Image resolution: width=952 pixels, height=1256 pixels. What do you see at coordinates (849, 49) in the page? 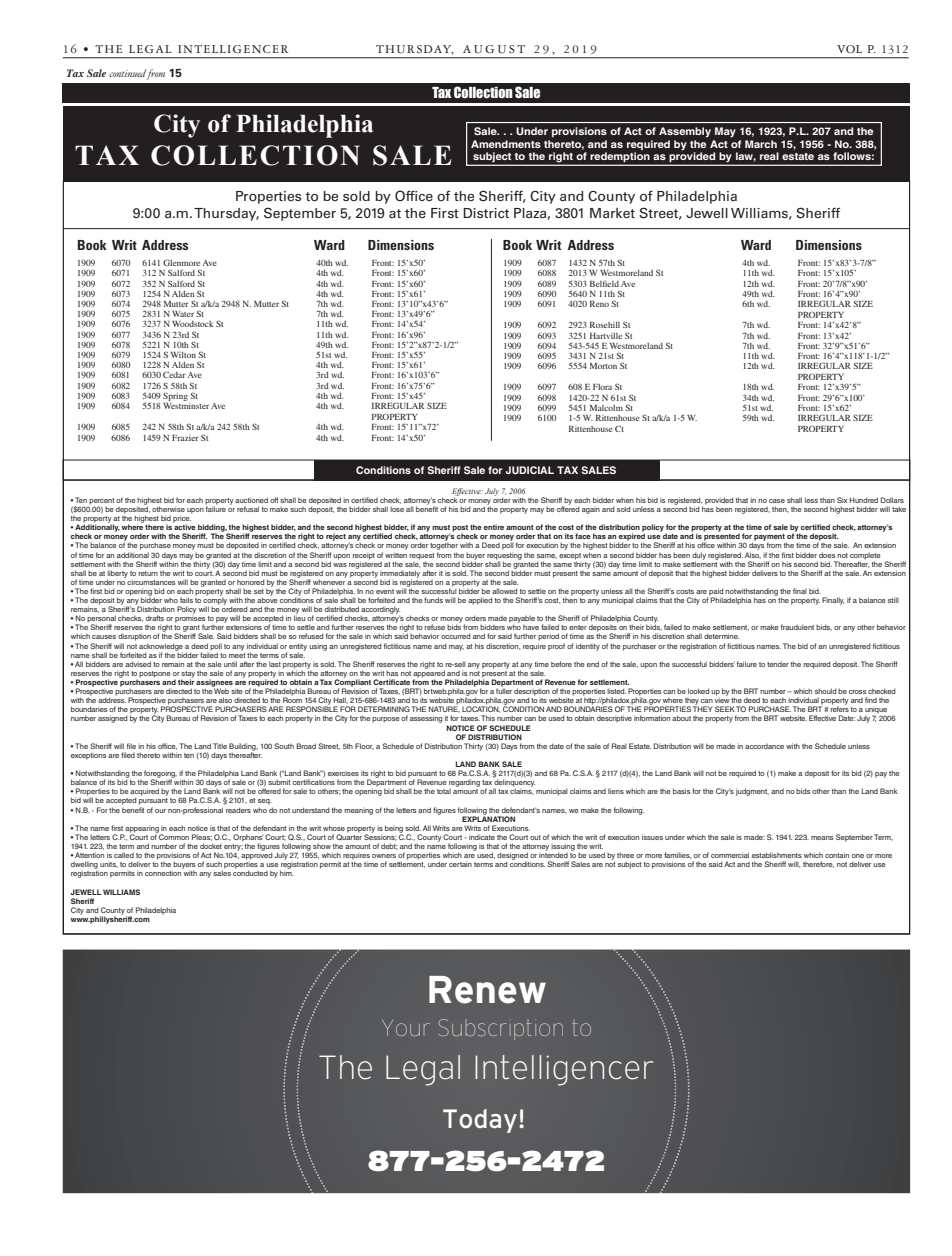
I see `VOL` at bounding box center [849, 49].
